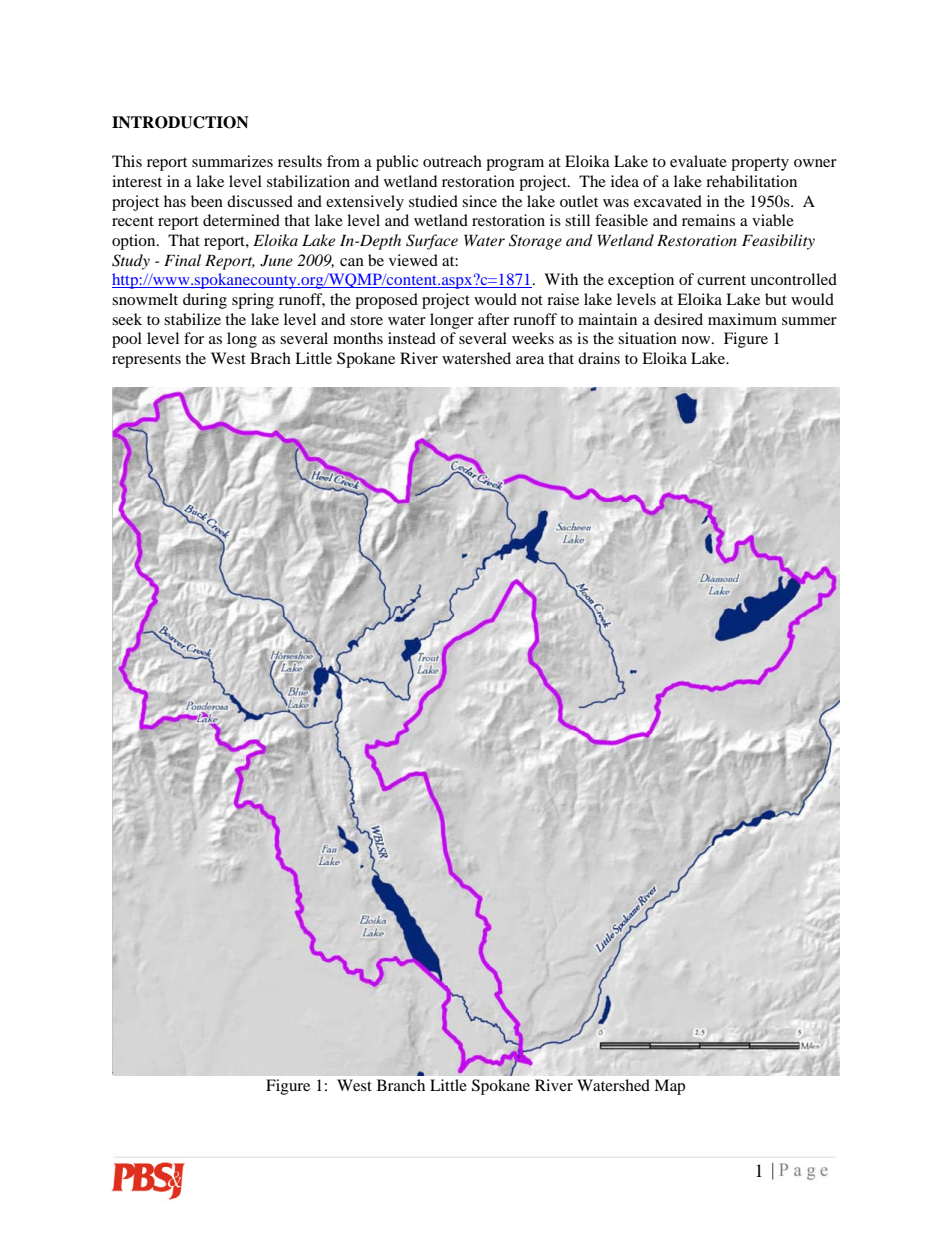  Describe the element at coordinates (760, 164) in the screenshot. I see `property` at that location.
